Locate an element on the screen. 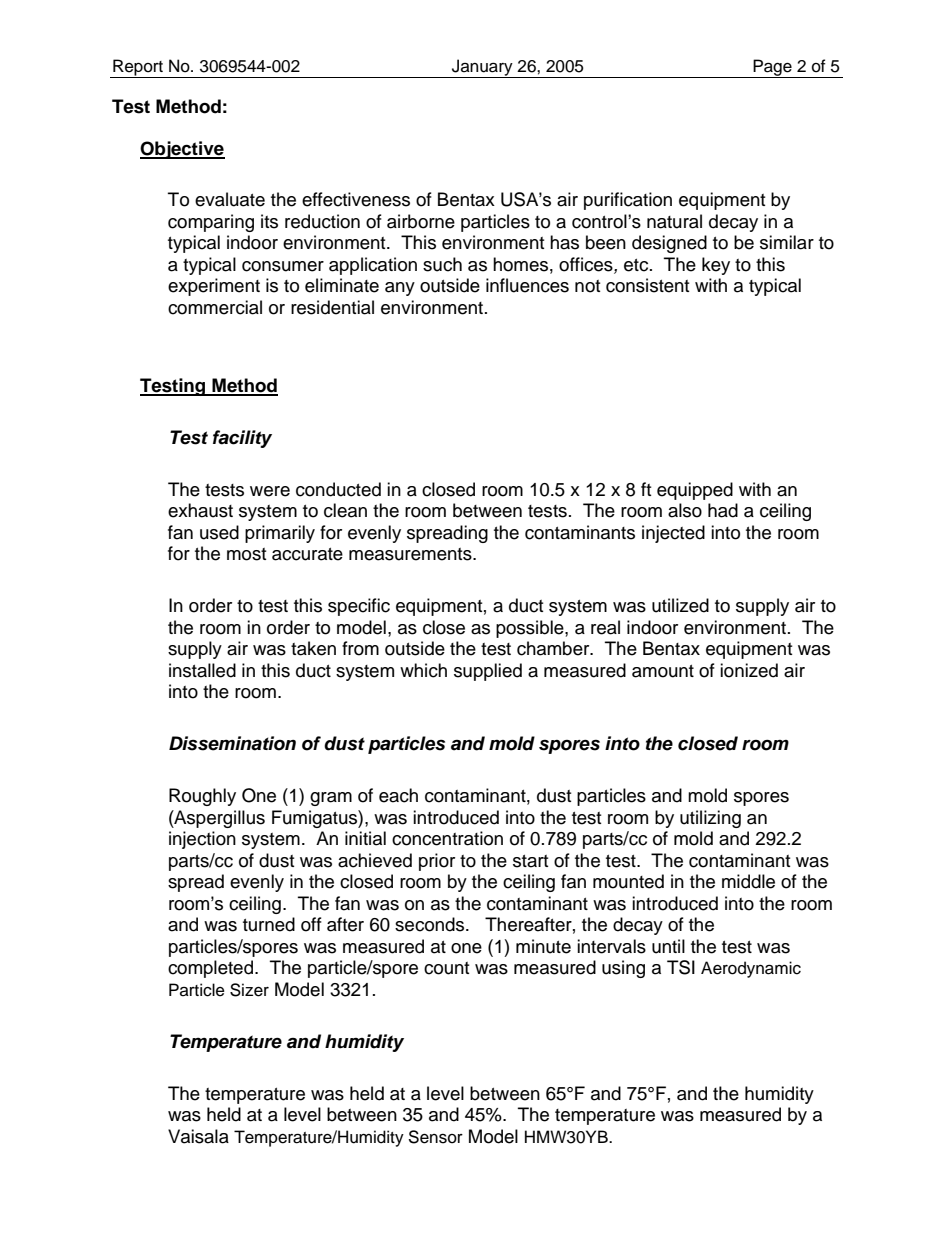  utilizing is located at coordinates (710, 819).
